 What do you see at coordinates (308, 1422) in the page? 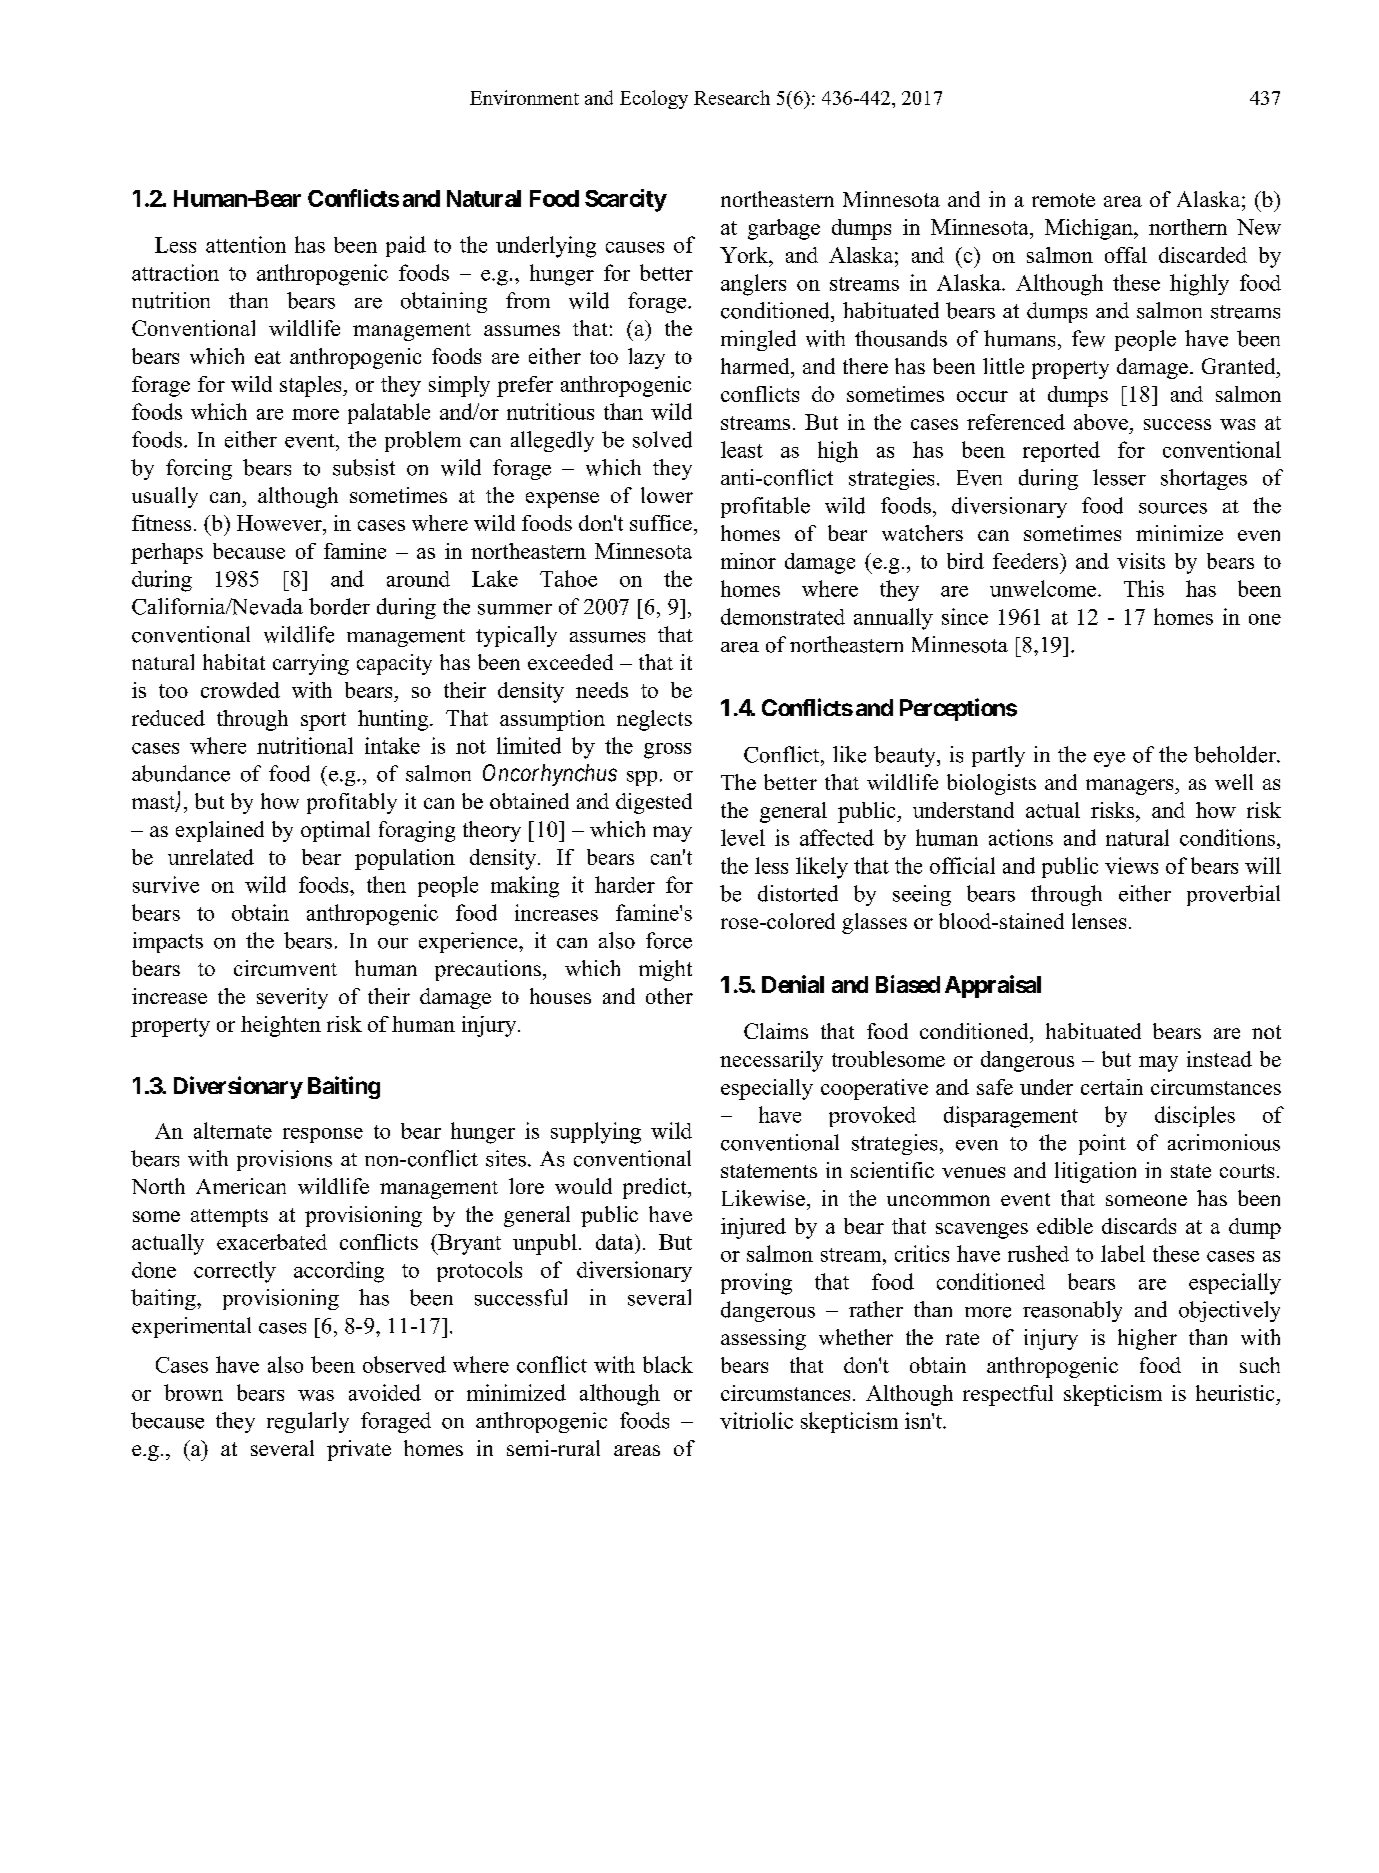
I see `regularly` at bounding box center [308, 1422].
